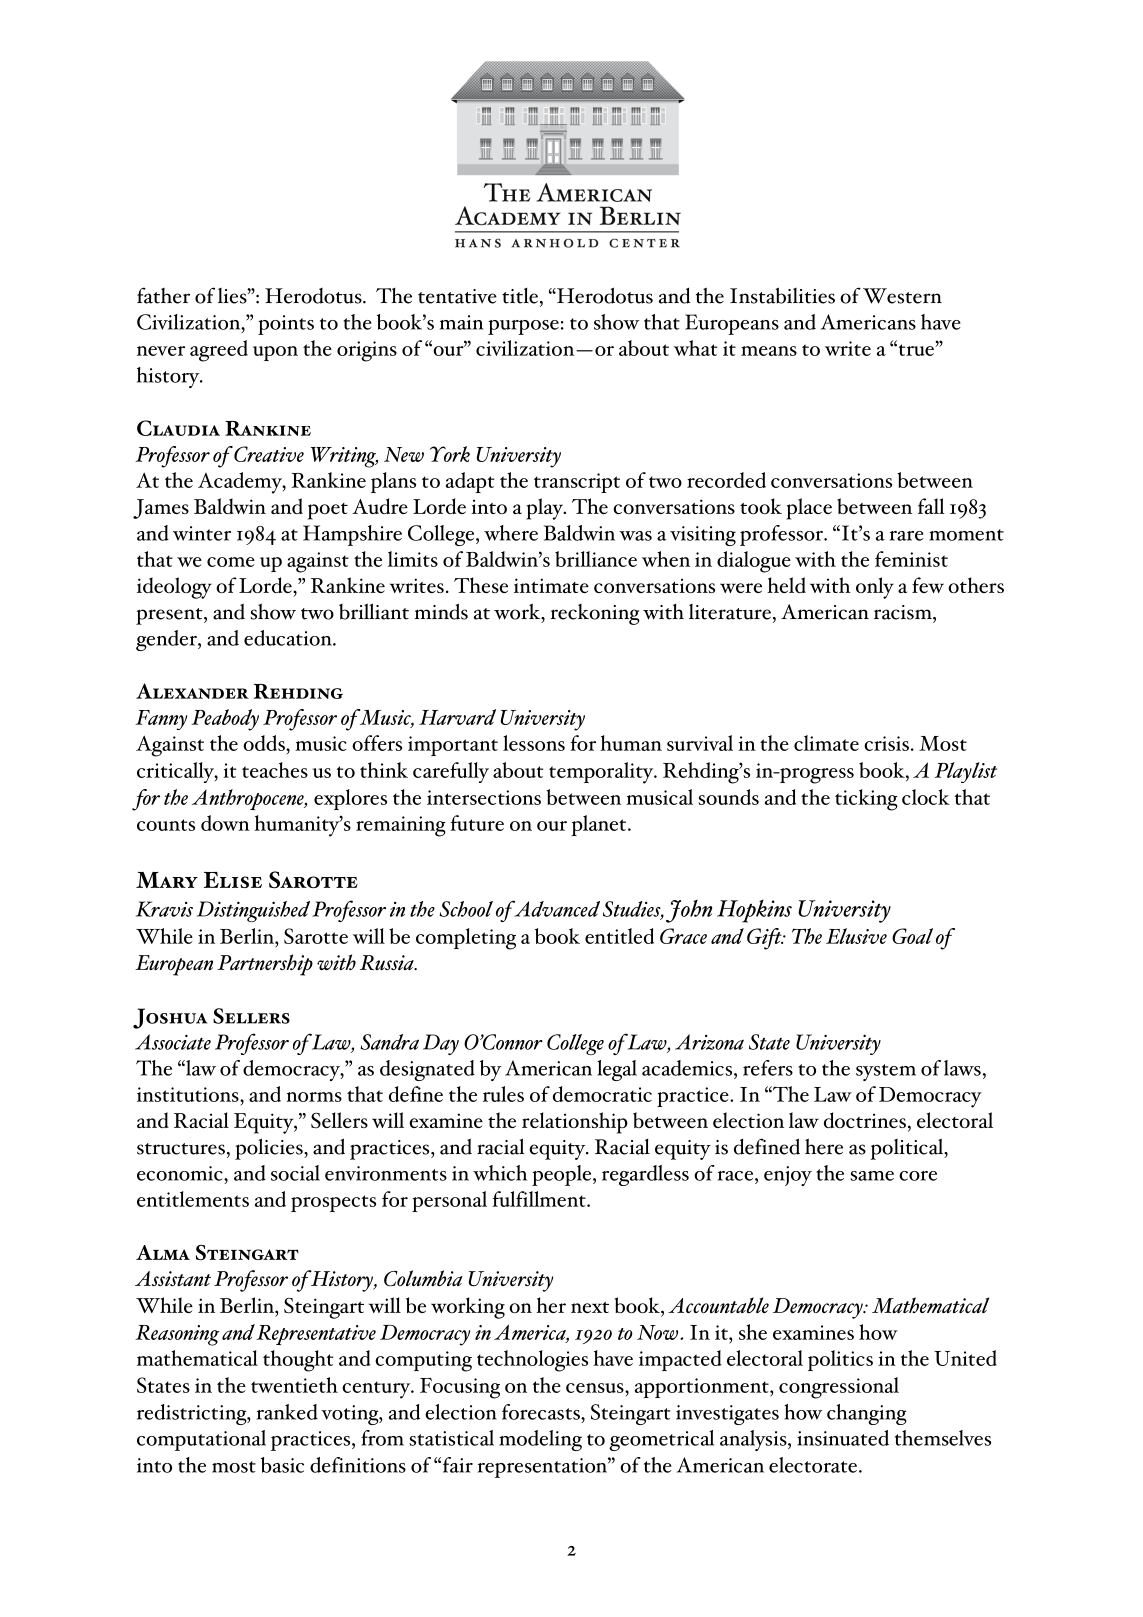 This screenshot has height=1617, width=1143. Describe the element at coordinates (875, 588) in the screenshot. I see `only` at that location.
